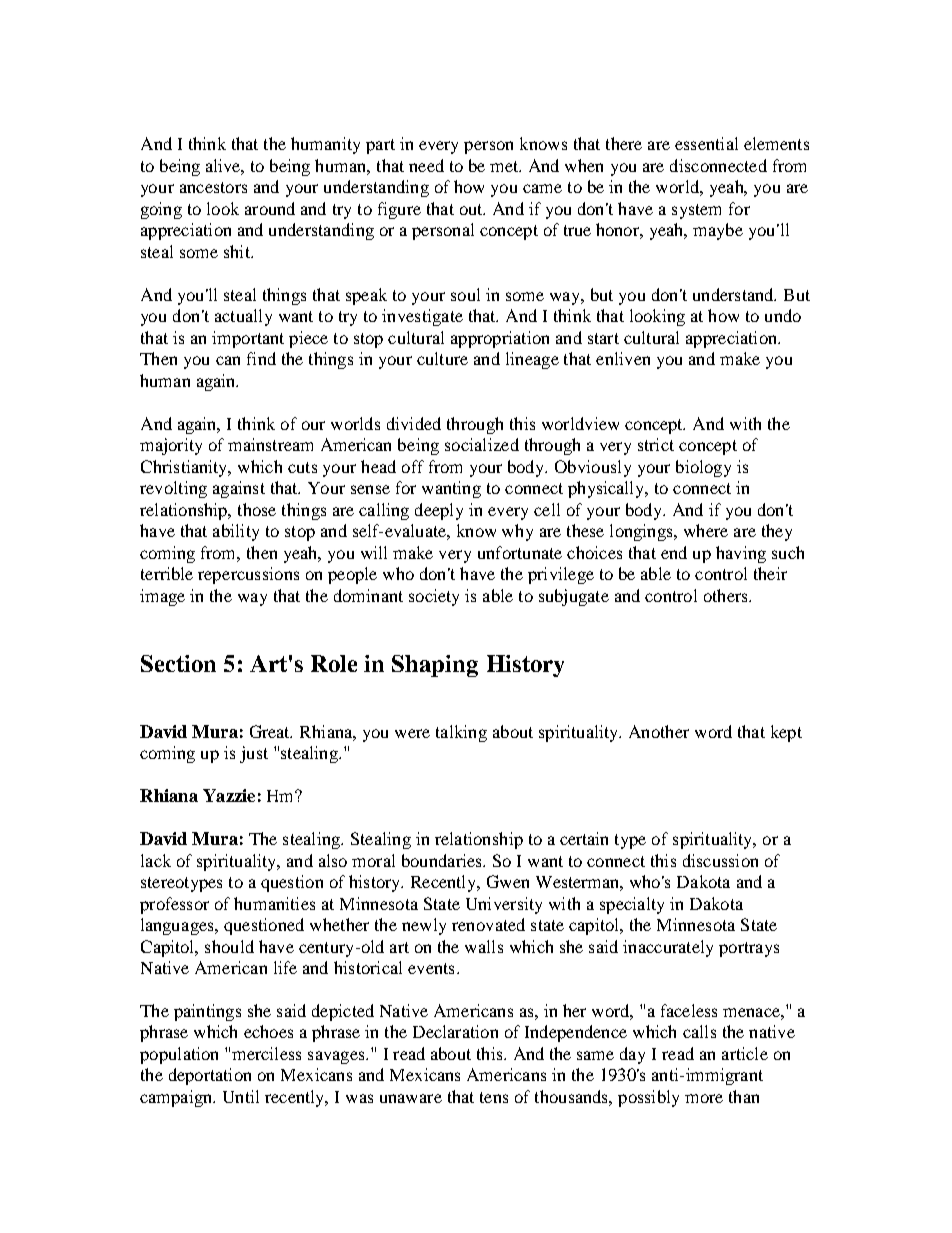  What do you see at coordinates (727, 595) in the document?
I see `others` at bounding box center [727, 595].
